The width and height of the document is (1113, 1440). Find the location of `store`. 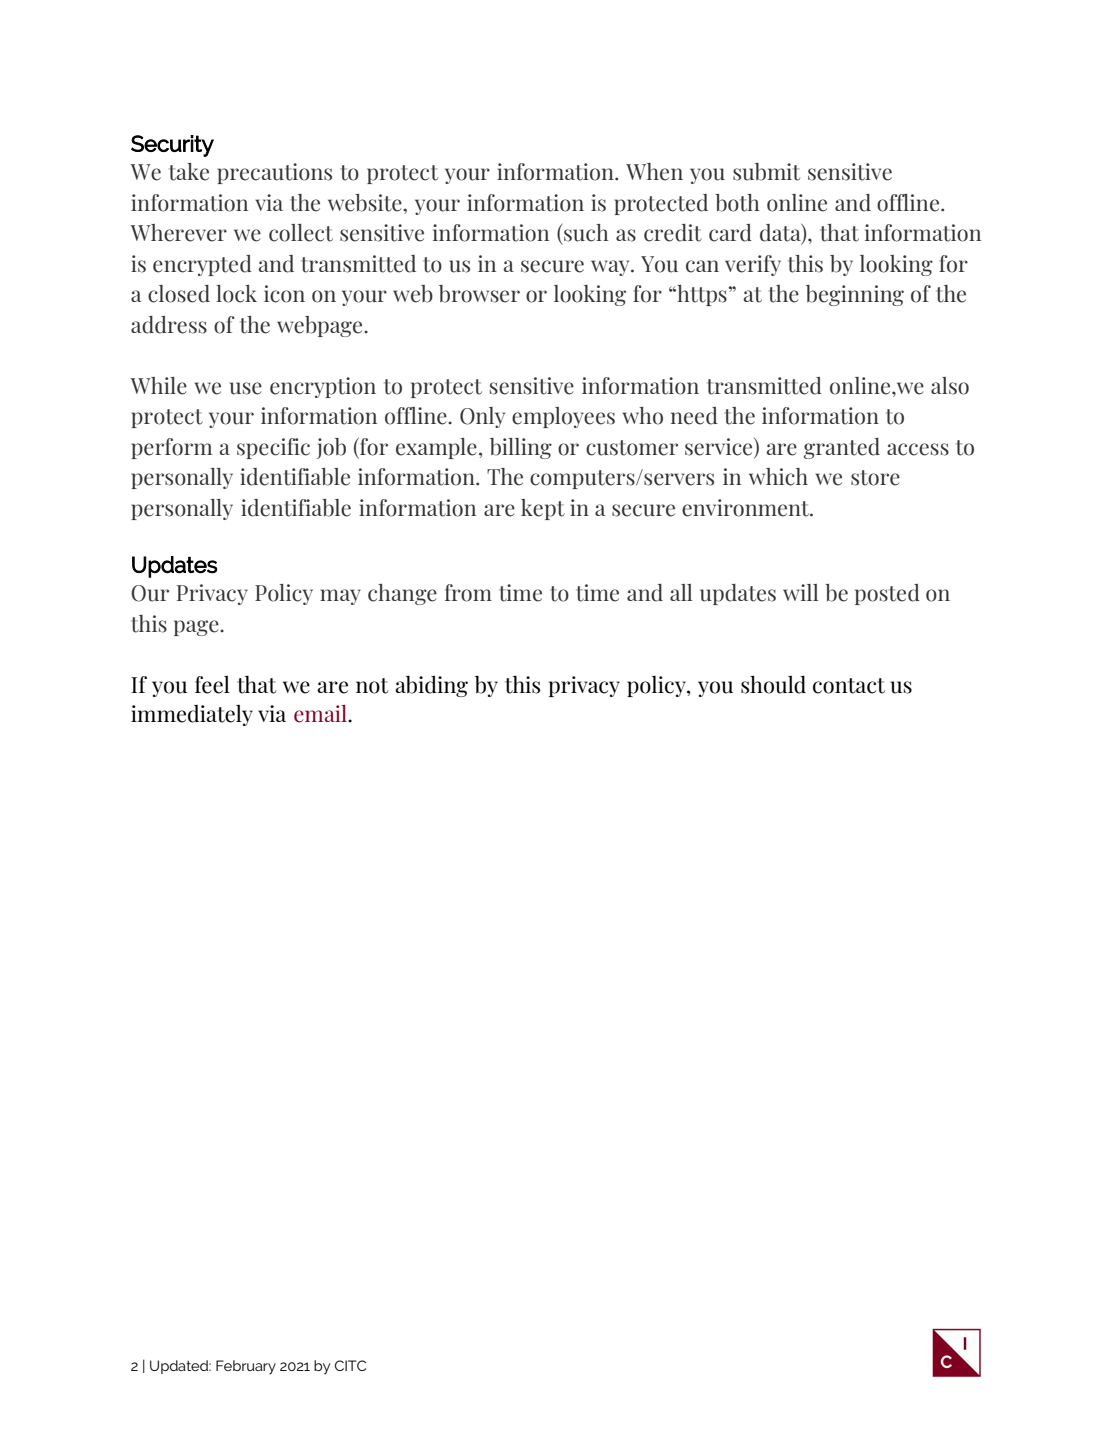

store is located at coordinates (875, 478).
